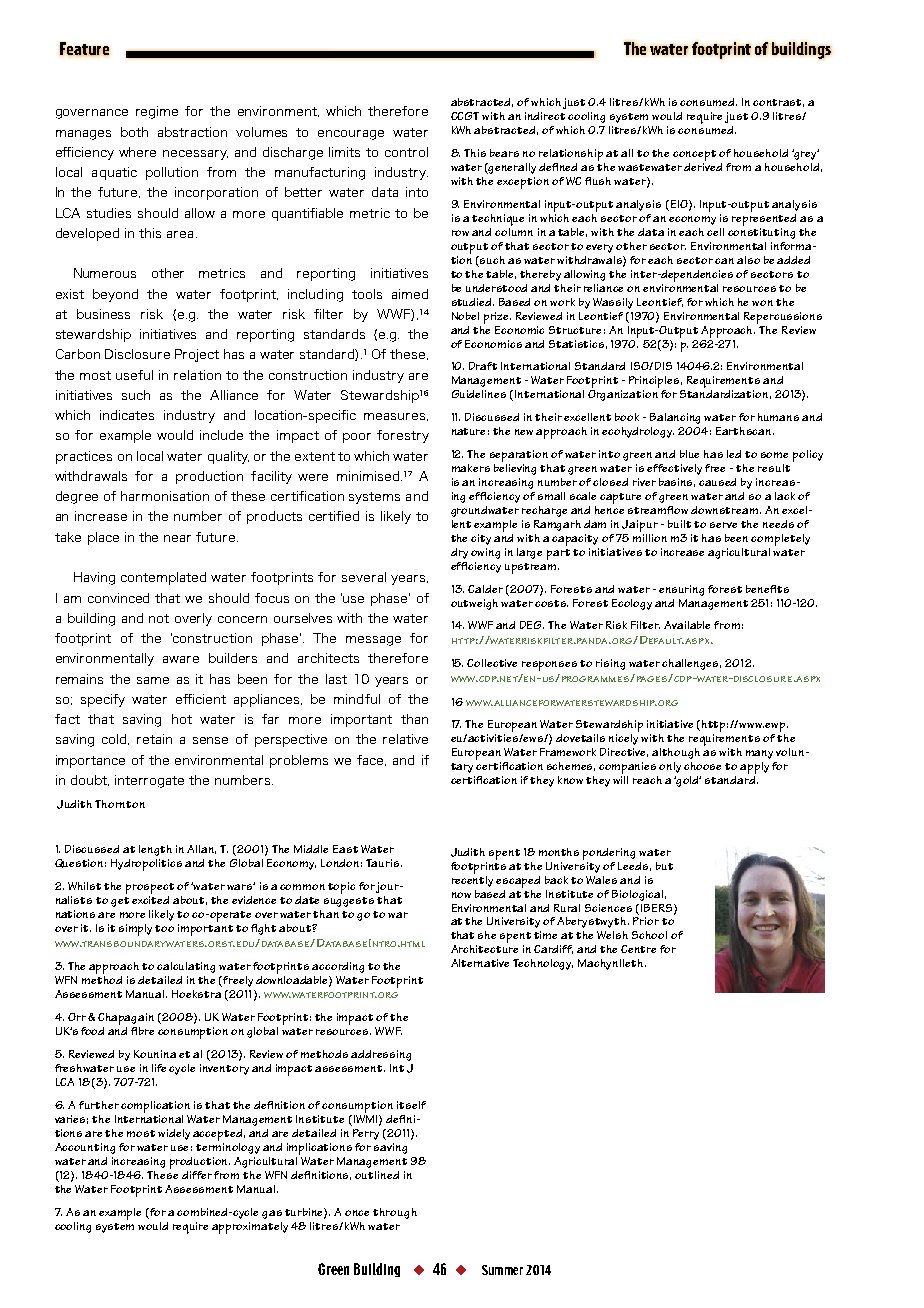 The width and height of the screenshot is (924, 1308). What do you see at coordinates (157, 112) in the screenshot?
I see `regime` at bounding box center [157, 112].
